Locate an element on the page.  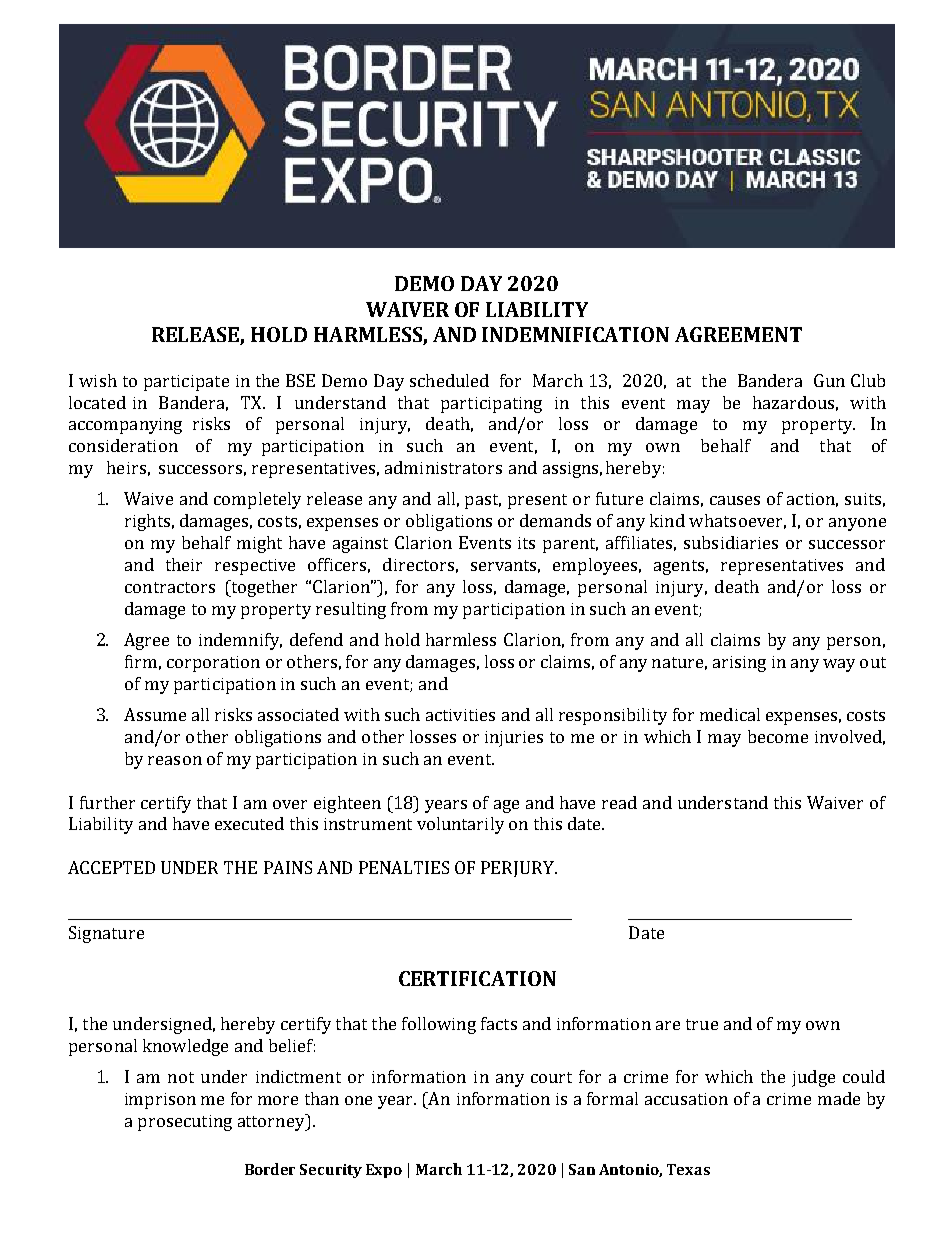
scheduled is located at coordinates (449, 380).
